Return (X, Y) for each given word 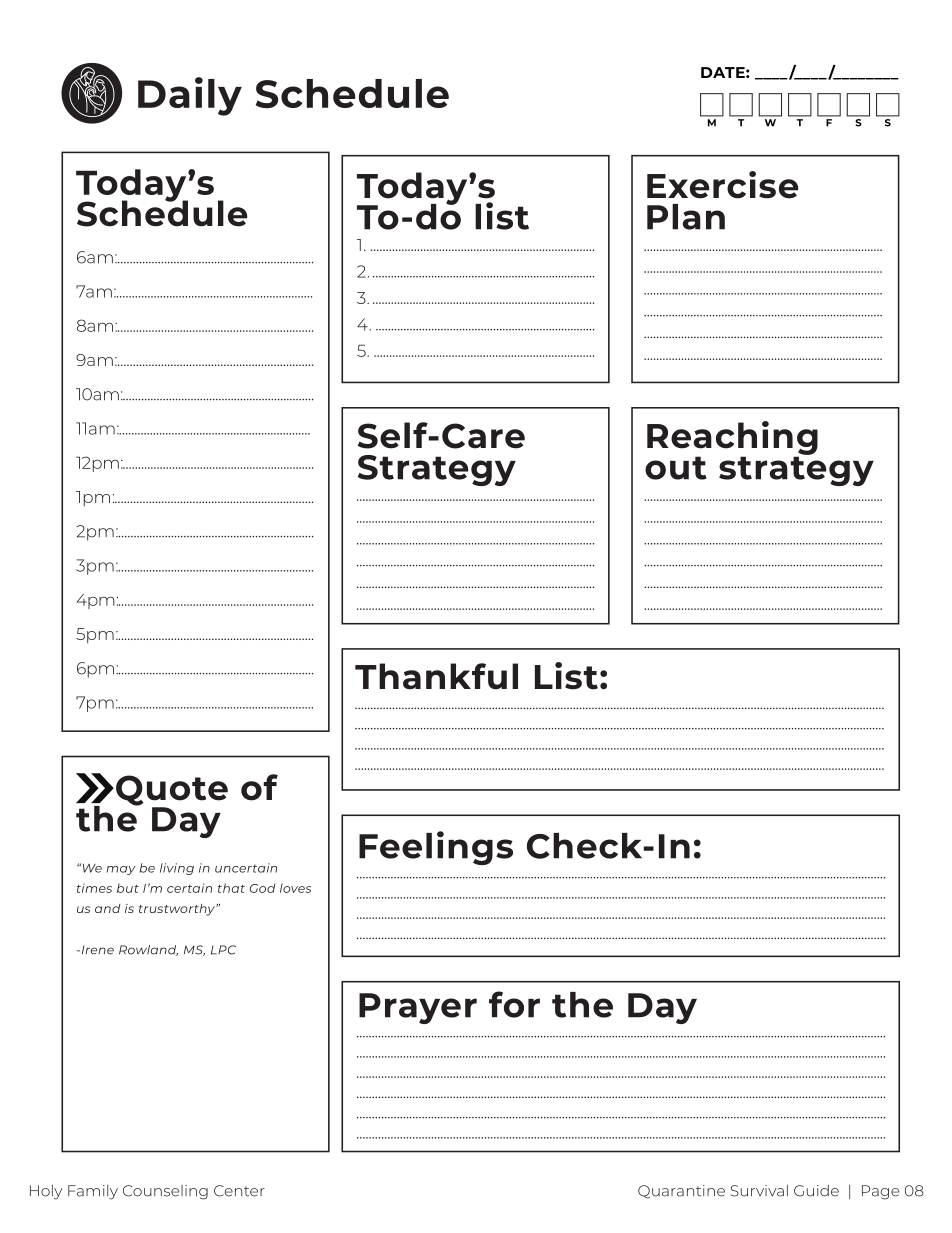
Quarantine (681, 1192)
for (514, 1004)
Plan (686, 217)
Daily (190, 96)
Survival (759, 1191)
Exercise (723, 185)
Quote (172, 791)
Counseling (165, 1192)
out (676, 468)
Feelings (436, 848)
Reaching (732, 439)
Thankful (436, 676)
